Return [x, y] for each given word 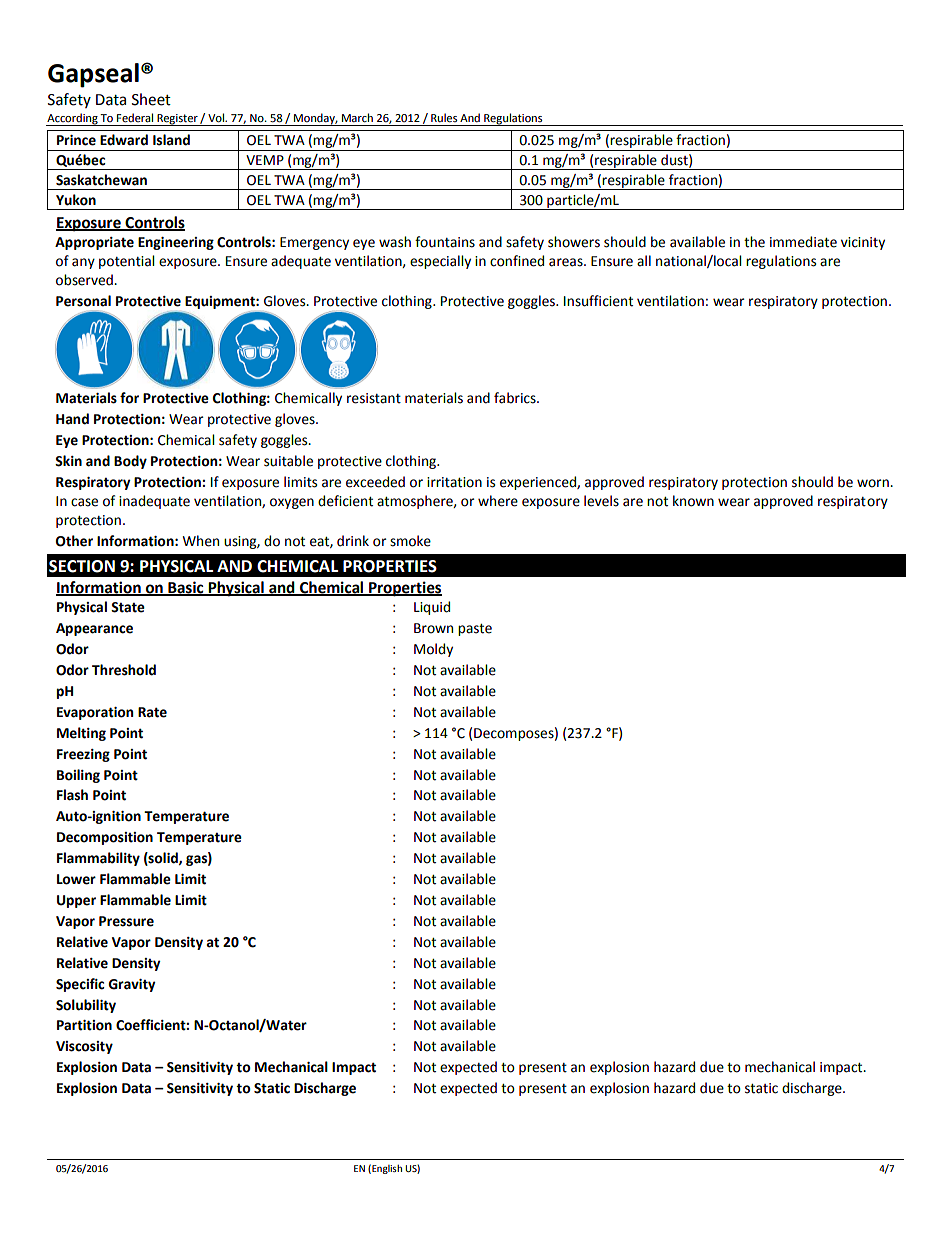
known [693, 501]
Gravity [131, 985]
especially [440, 262]
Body [130, 462]
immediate [803, 242]
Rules [444, 118]
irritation [454, 482]
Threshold [124, 670]
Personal [83, 301]
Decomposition [105, 838]
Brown [433, 628]
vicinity [863, 243]
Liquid [432, 608]
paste [475, 630]
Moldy [433, 650]
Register [177, 120]
